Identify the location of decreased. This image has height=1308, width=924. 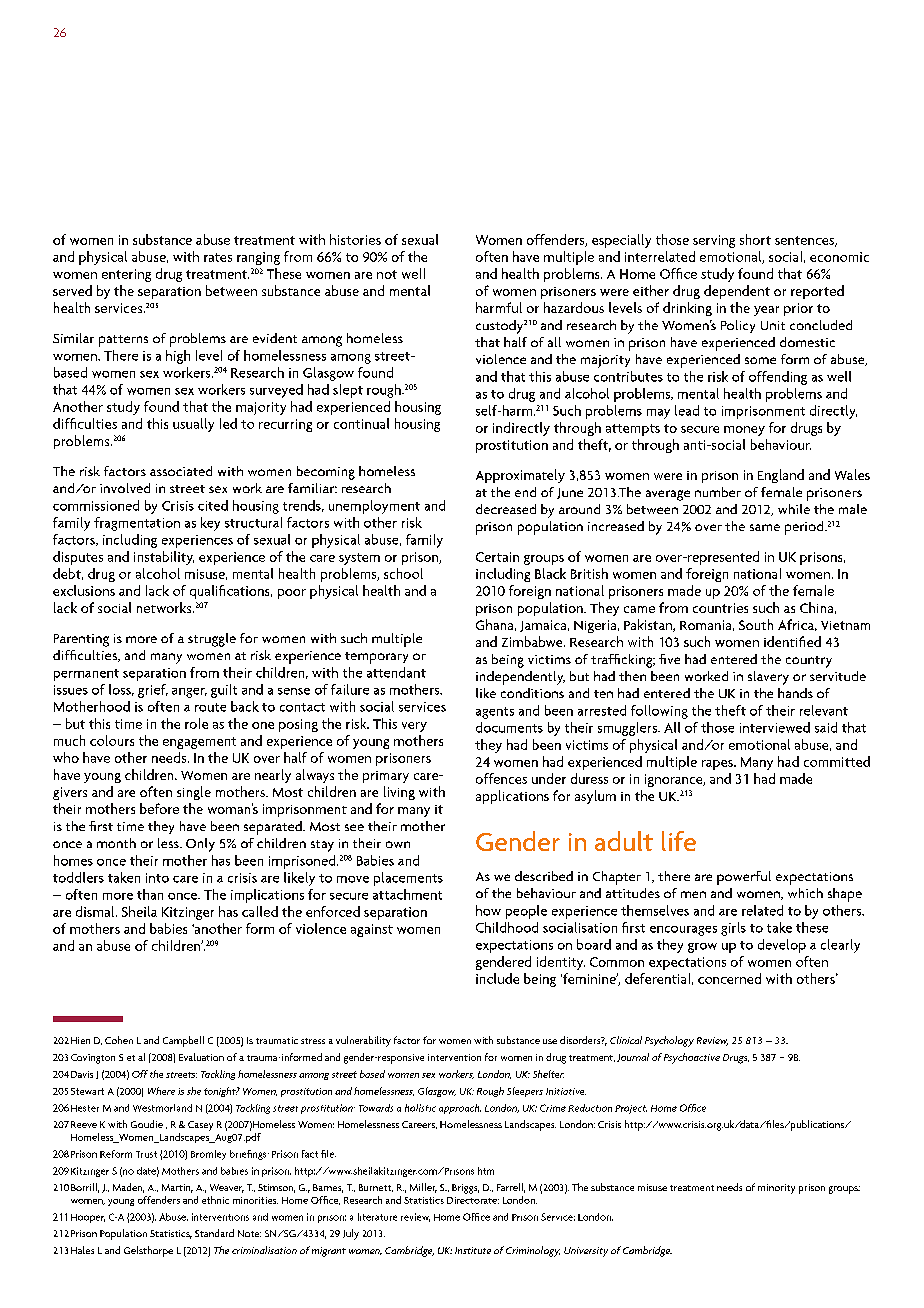
(506, 509).
